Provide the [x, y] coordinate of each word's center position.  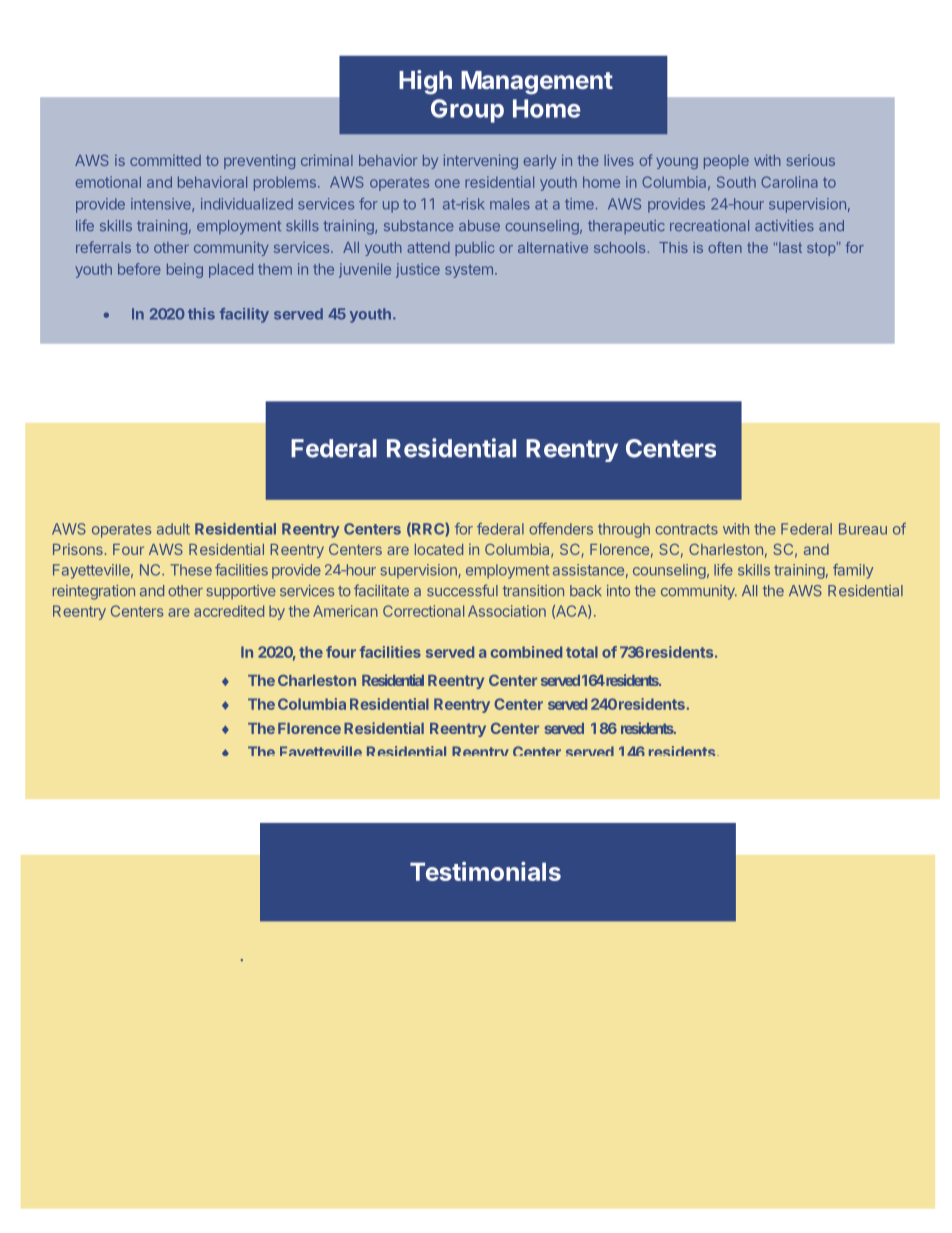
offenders [561, 529]
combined [526, 652]
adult [173, 529]
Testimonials [485, 871]
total [582, 652]
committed [165, 160]
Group [467, 111]
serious [810, 160]
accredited [229, 611]
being [185, 270]
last [789, 247]
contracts [686, 529]
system [469, 271]
